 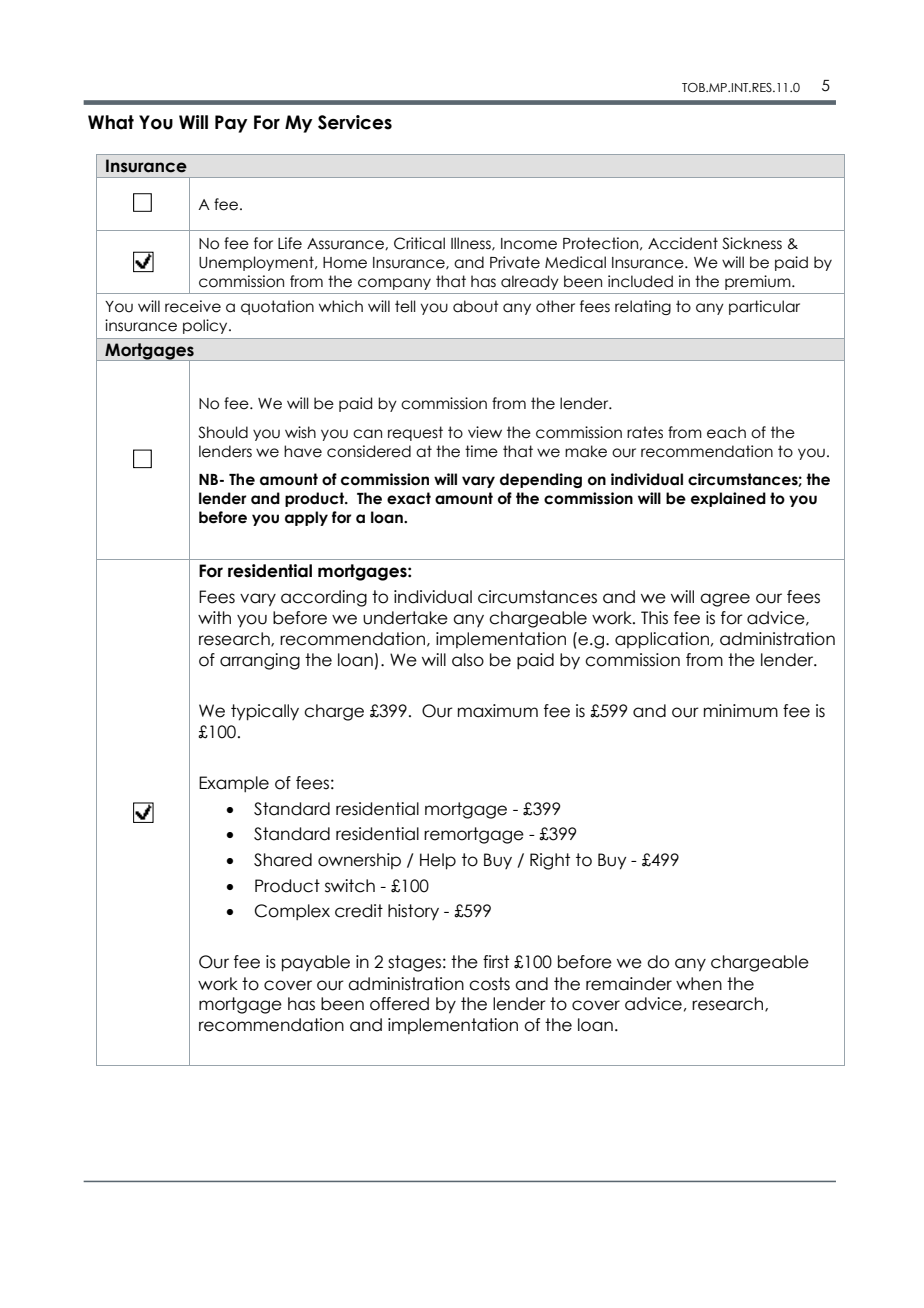 What do you see at coordinates (265, 712) in the screenshot?
I see `typically` at bounding box center [265, 712].
